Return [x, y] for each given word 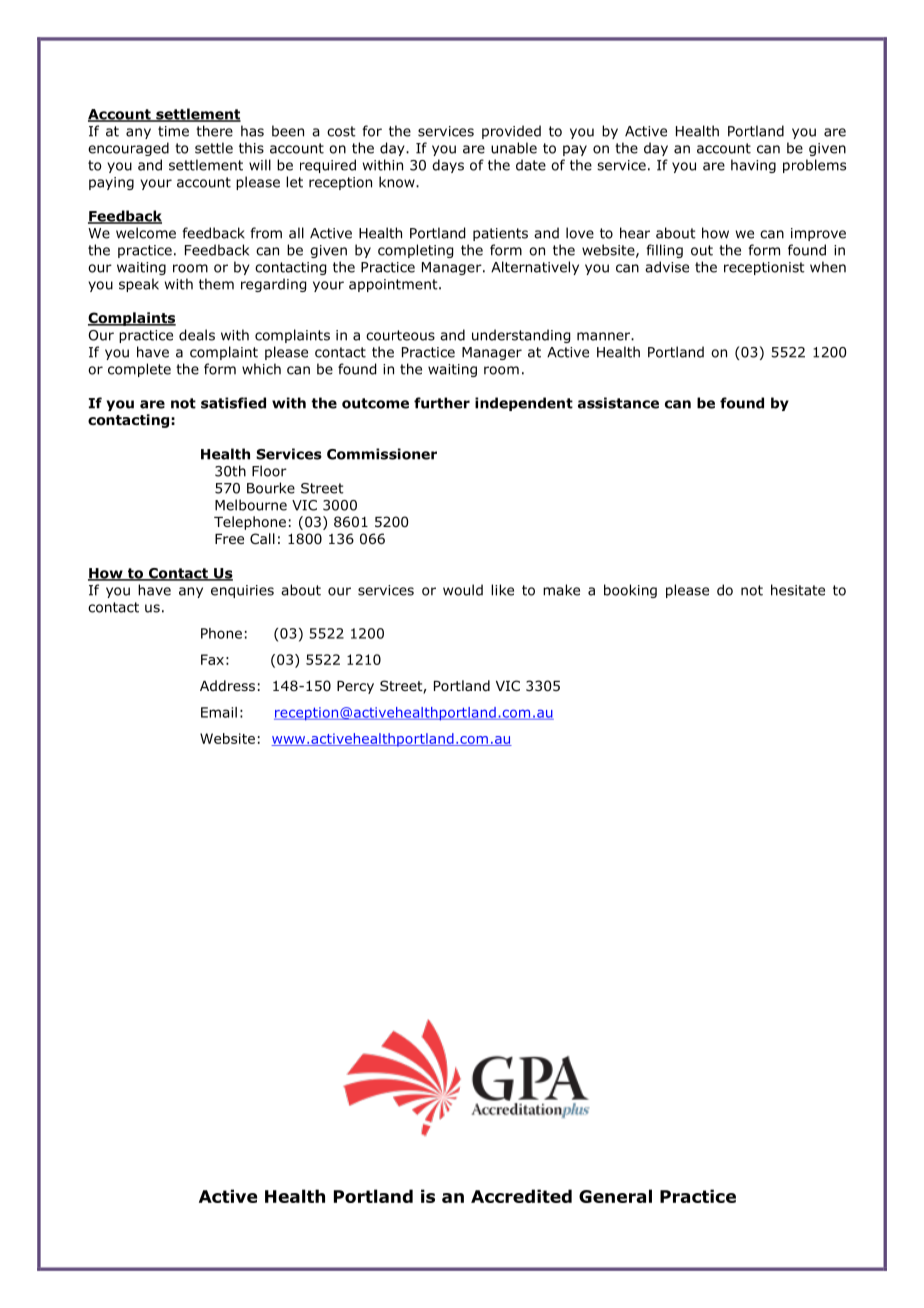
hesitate [798, 590]
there [214, 131]
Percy [355, 687]
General [615, 1196]
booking [630, 591]
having [753, 166]
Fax [212, 659]
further [442, 403]
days [448, 166]
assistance [618, 403]
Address [227, 685]
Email [219, 712]
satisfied [233, 403]
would [463, 590]
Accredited [521, 1196]
